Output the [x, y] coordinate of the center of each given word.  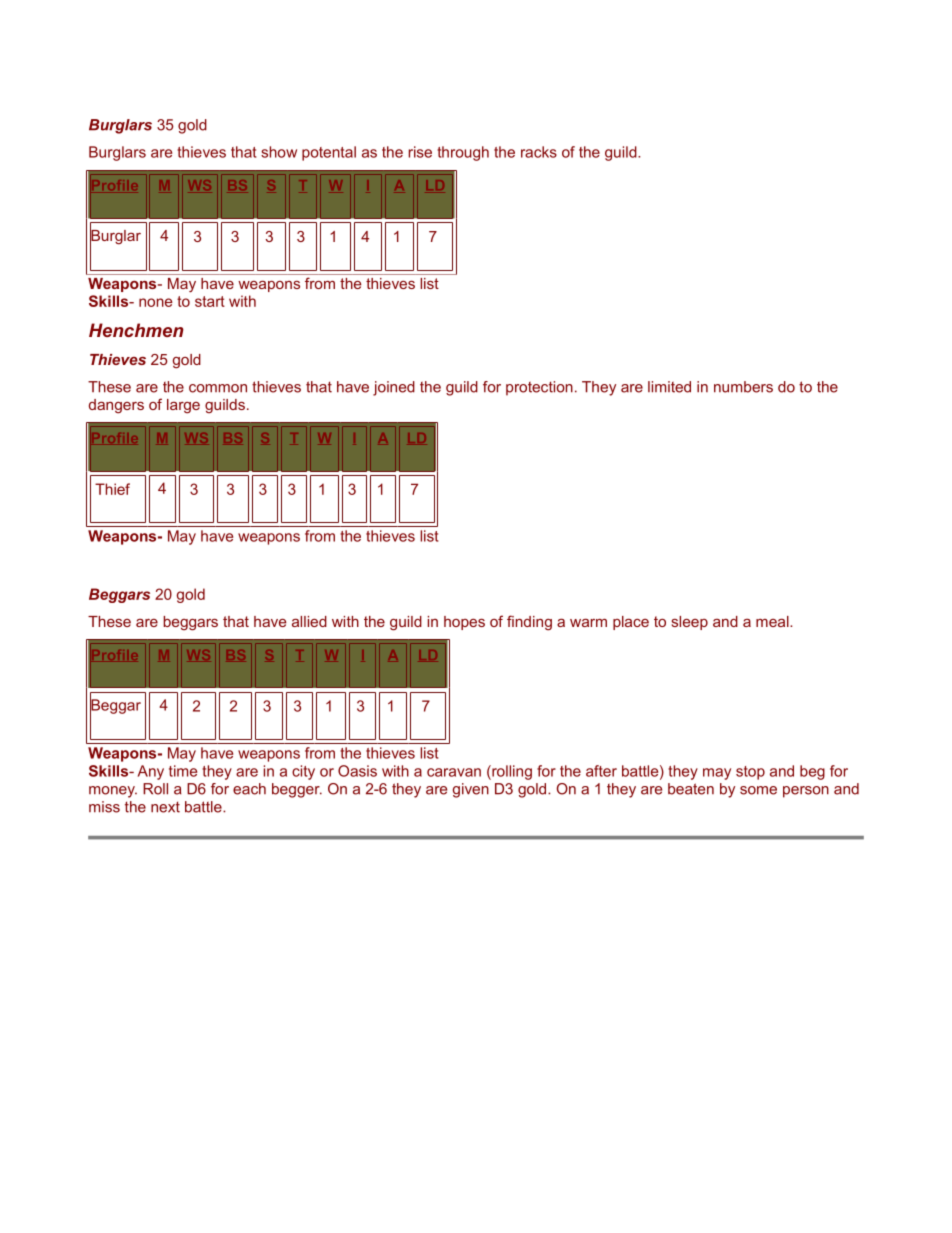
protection [539, 388]
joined [394, 388]
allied [309, 621]
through [463, 153]
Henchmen [136, 330]
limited [669, 387]
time [183, 771]
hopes [464, 623]
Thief [112, 489]
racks [539, 152]
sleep [690, 623]
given [471, 790]
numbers [743, 387]
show [279, 152]
